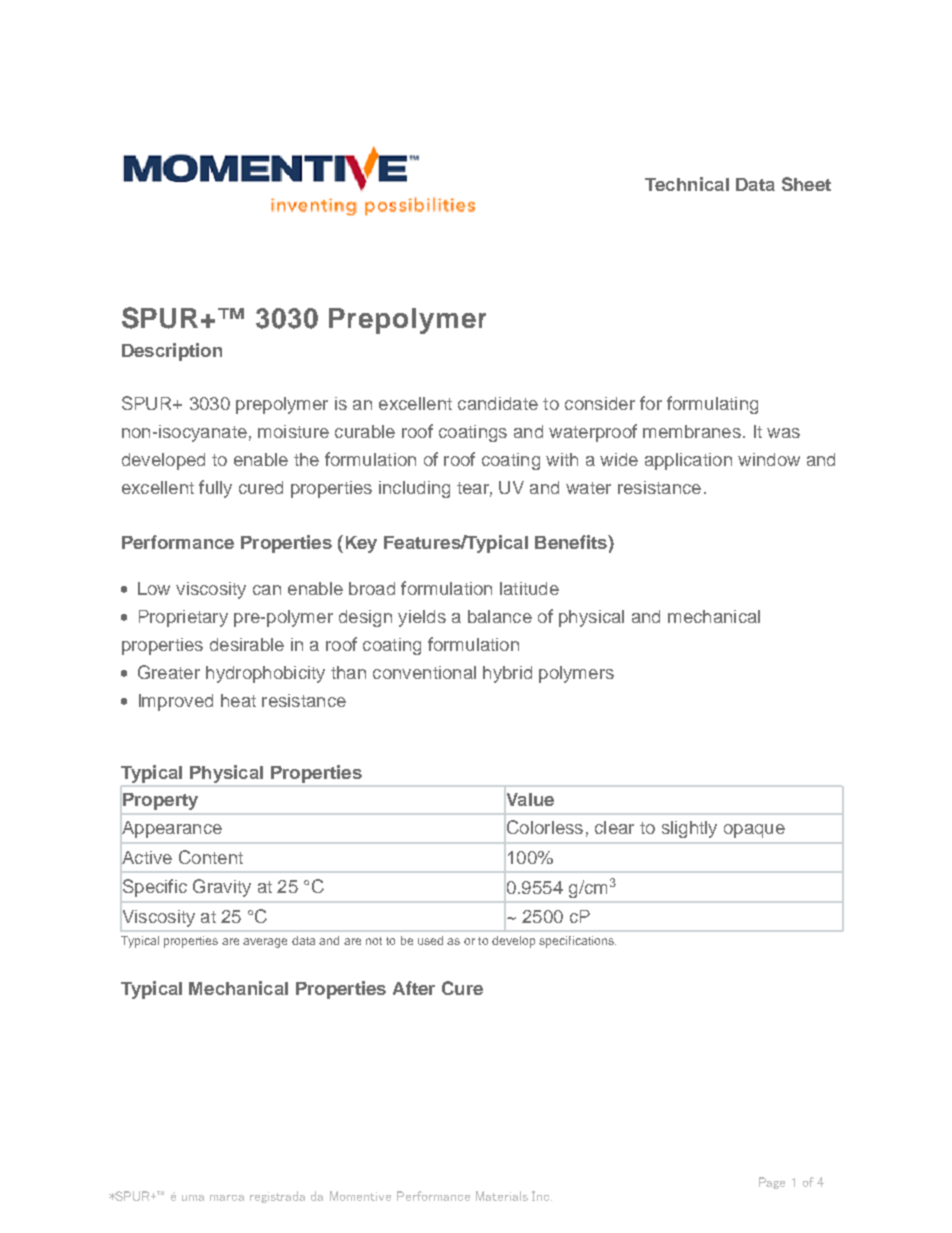  Describe the element at coordinates (614, 827) in the screenshot. I see `clear` at that location.
